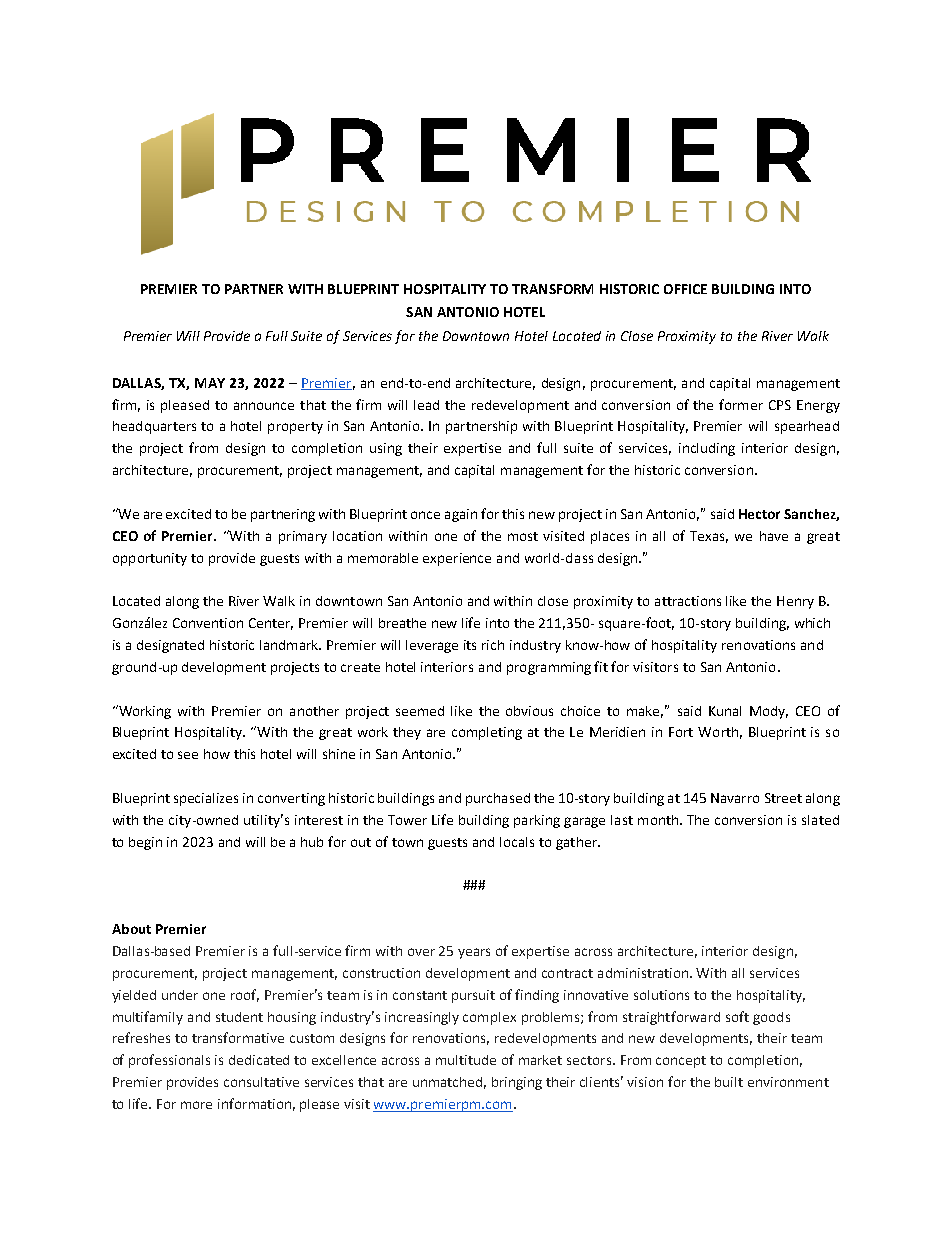 The height and width of the screenshot is (1233, 952). Describe the element at coordinates (196, 1105) in the screenshot. I see `more` at that location.
